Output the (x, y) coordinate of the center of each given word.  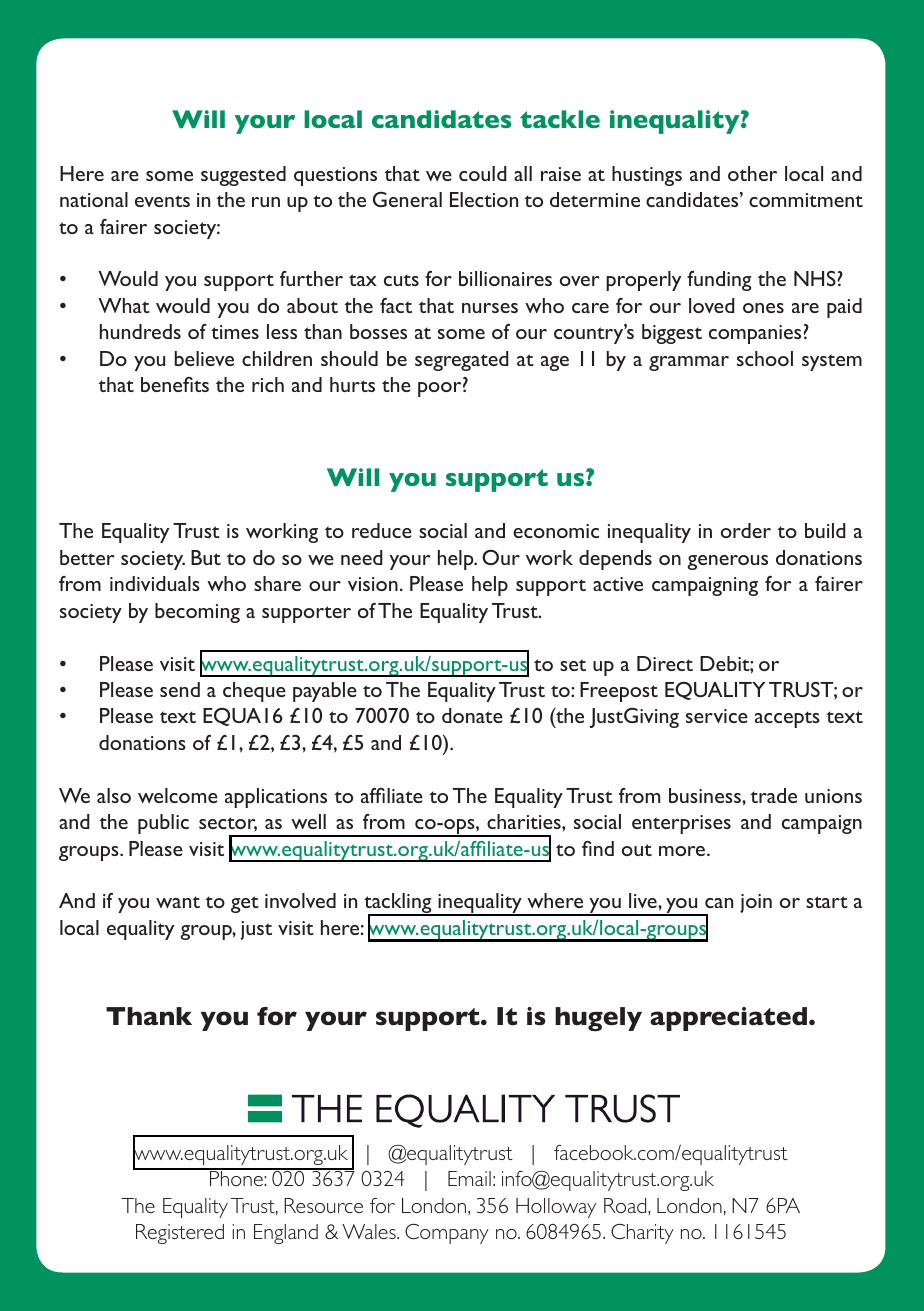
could (483, 173)
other (752, 173)
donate (472, 715)
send (180, 689)
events (162, 201)
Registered (180, 1234)
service (717, 716)
